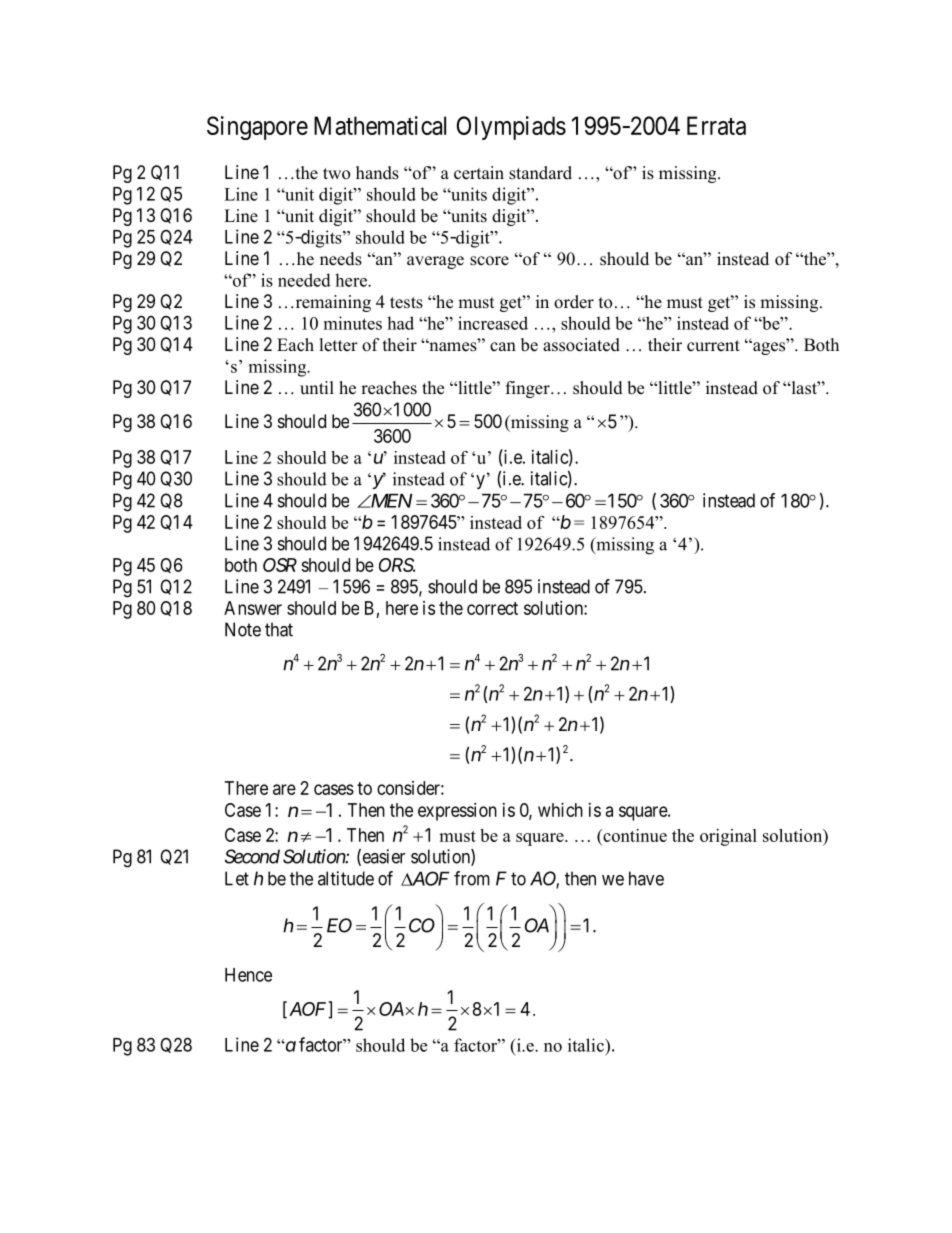  Describe the element at coordinates (511, 128) in the screenshot. I see `Olympiads` at that location.
